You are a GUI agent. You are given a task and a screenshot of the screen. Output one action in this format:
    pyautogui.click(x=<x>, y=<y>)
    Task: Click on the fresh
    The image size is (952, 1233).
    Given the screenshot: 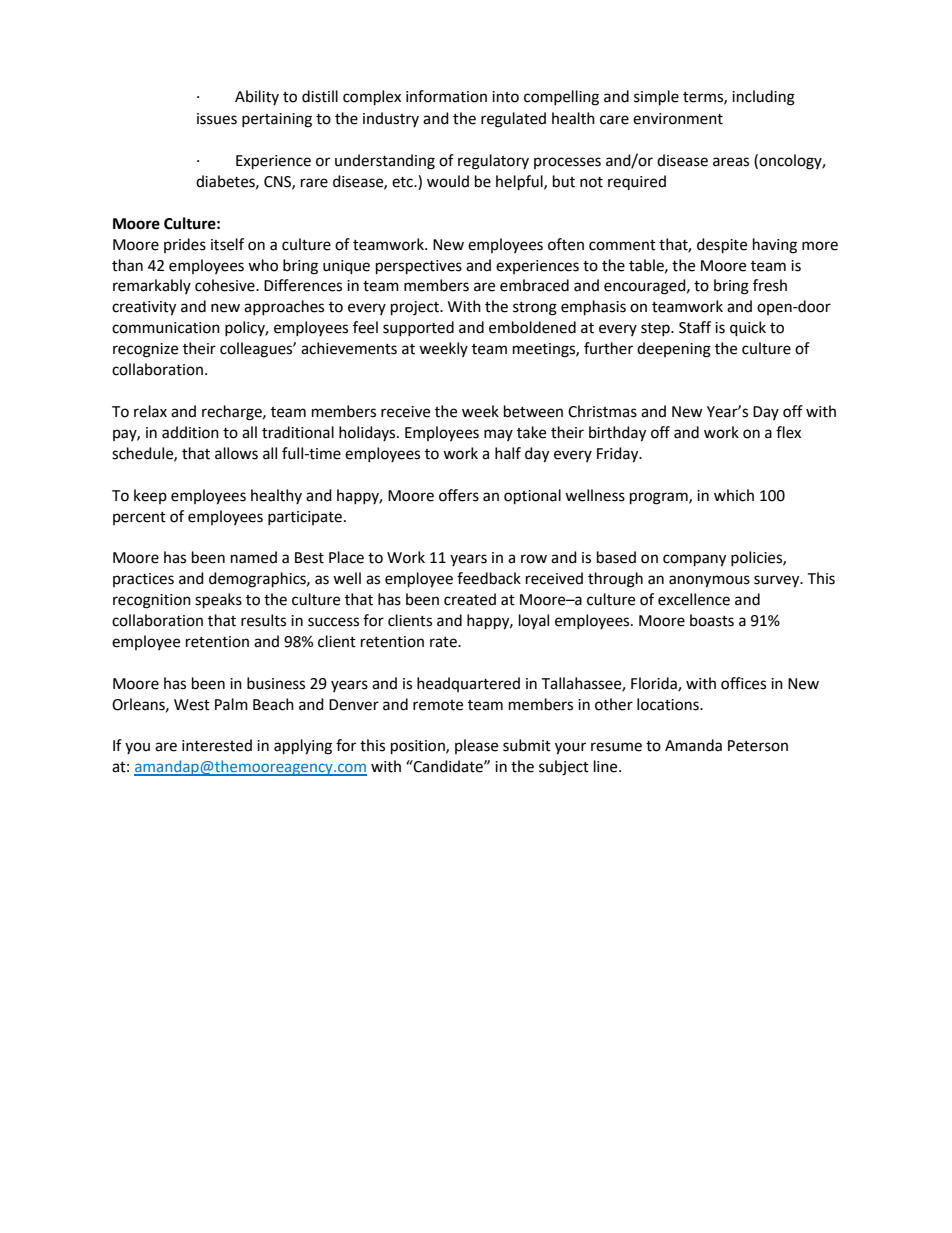 What is the action you would take?
    pyautogui.click(x=770, y=285)
